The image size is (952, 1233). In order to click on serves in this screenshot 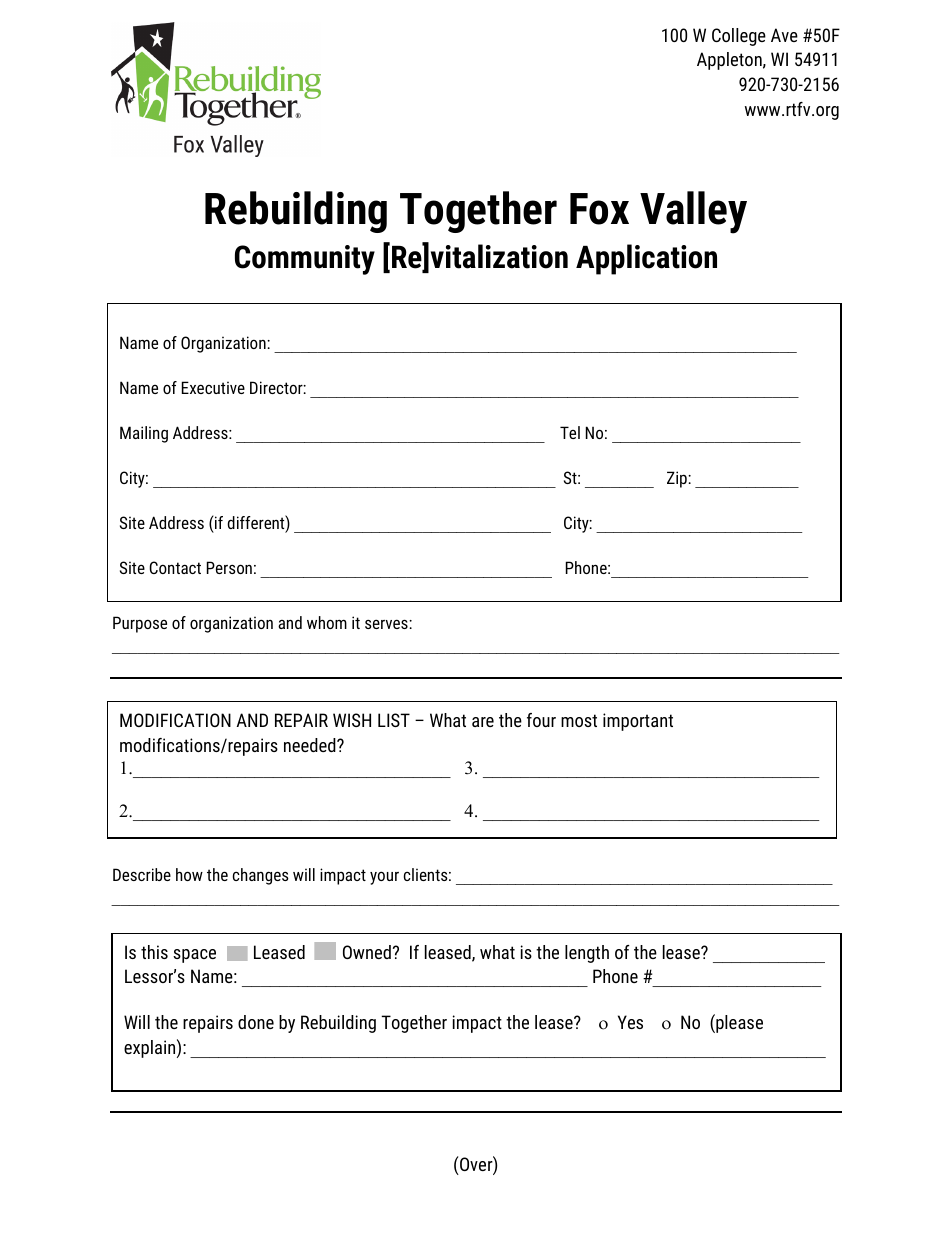, I will do `click(387, 624)`.
